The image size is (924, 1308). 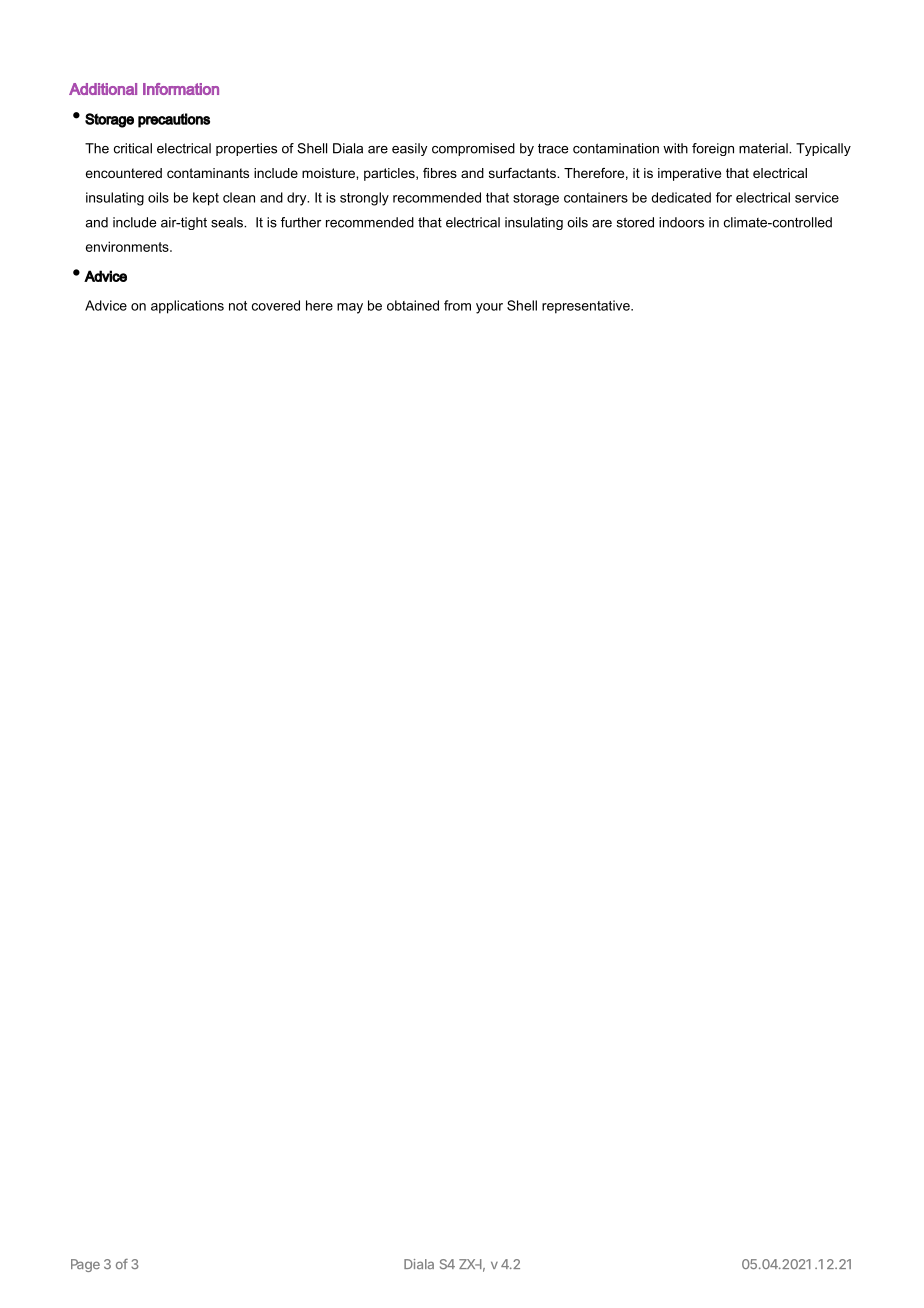 I want to click on your, so click(x=489, y=308).
